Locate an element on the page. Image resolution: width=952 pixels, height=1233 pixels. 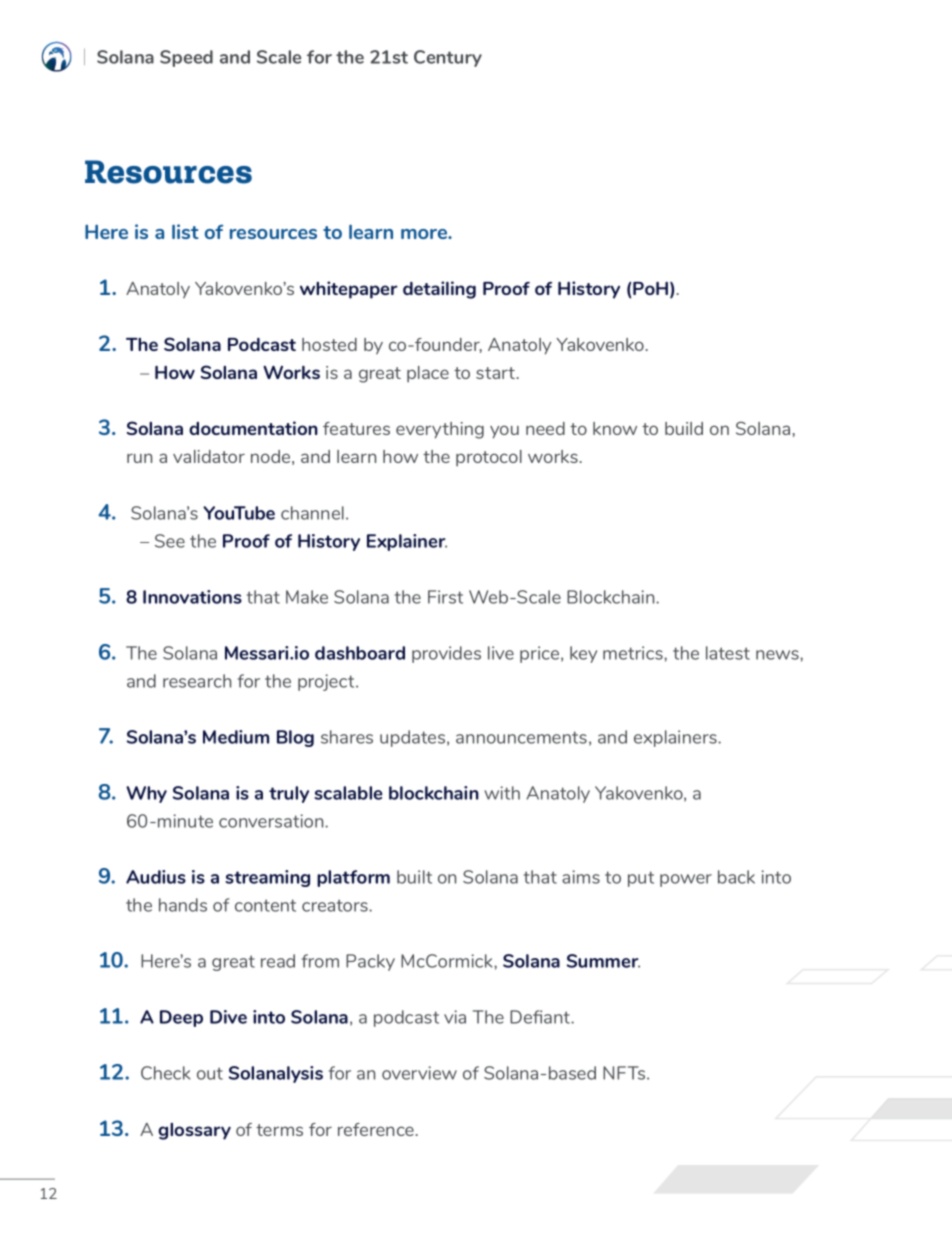
glossary is located at coordinates (194, 1131).
